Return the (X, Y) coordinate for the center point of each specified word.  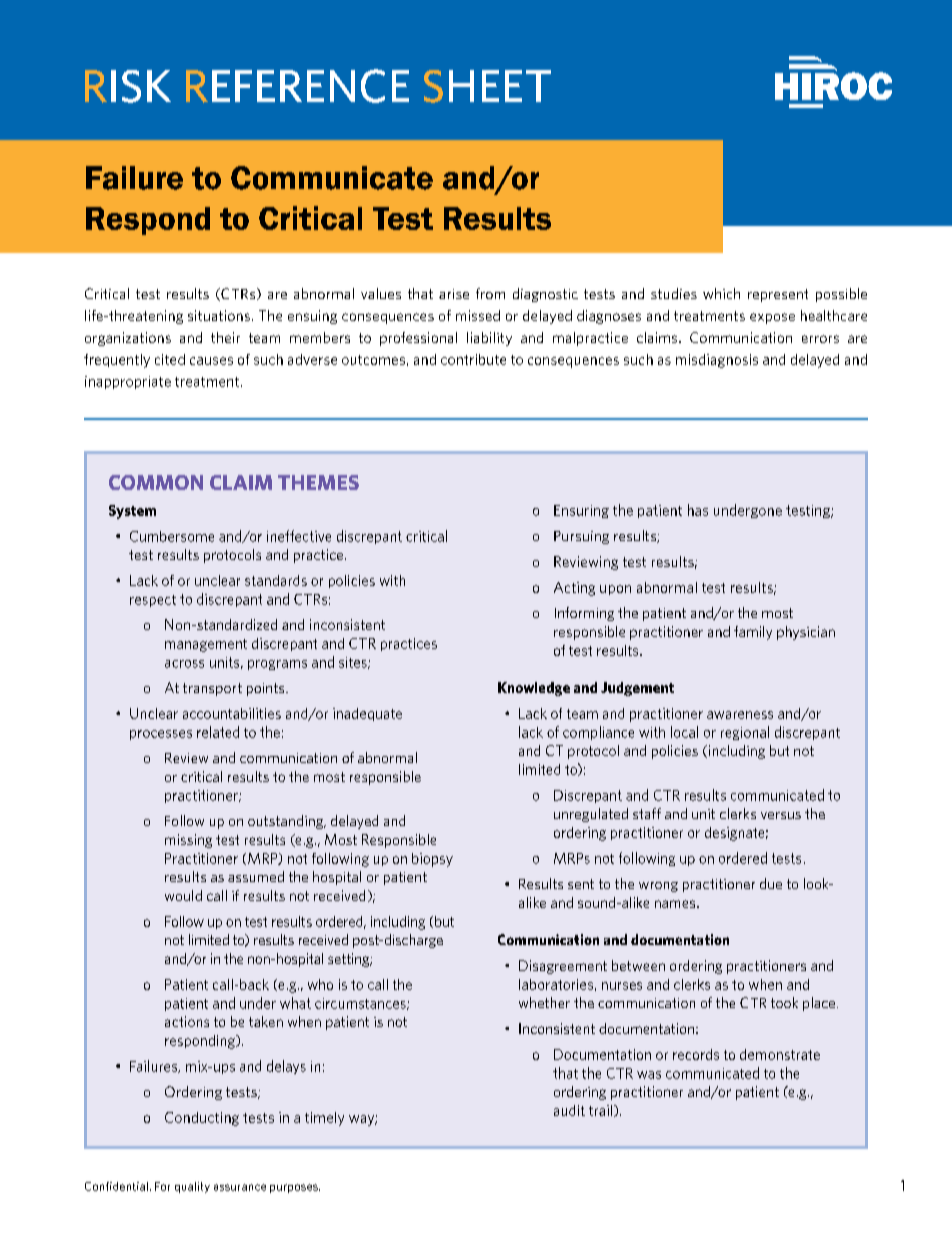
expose (772, 318)
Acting (574, 589)
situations (219, 315)
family (753, 633)
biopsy (432, 860)
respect (153, 601)
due (771, 883)
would (183, 895)
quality (192, 1187)
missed (478, 315)
